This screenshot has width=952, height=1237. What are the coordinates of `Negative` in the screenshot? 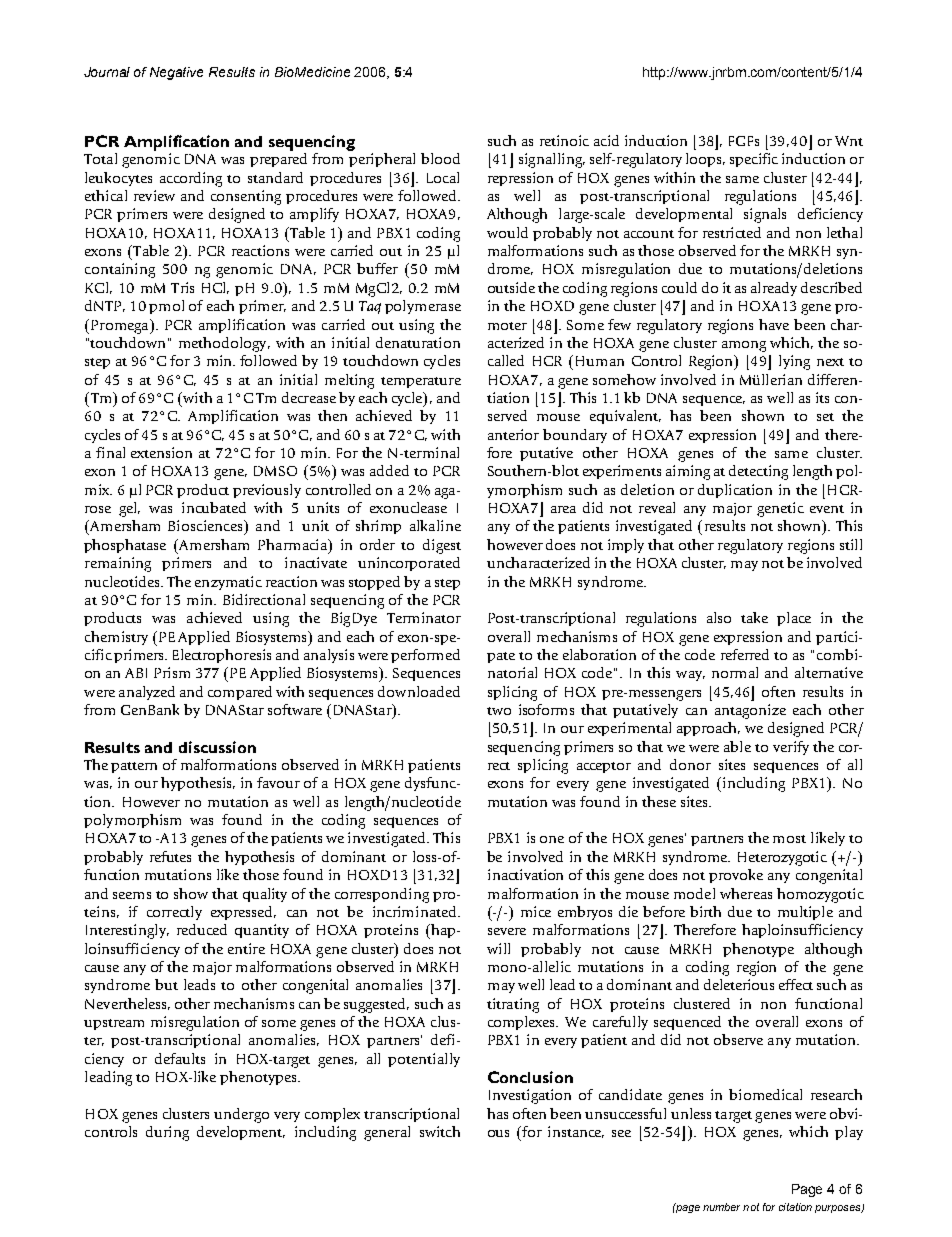 It's located at (176, 73).
